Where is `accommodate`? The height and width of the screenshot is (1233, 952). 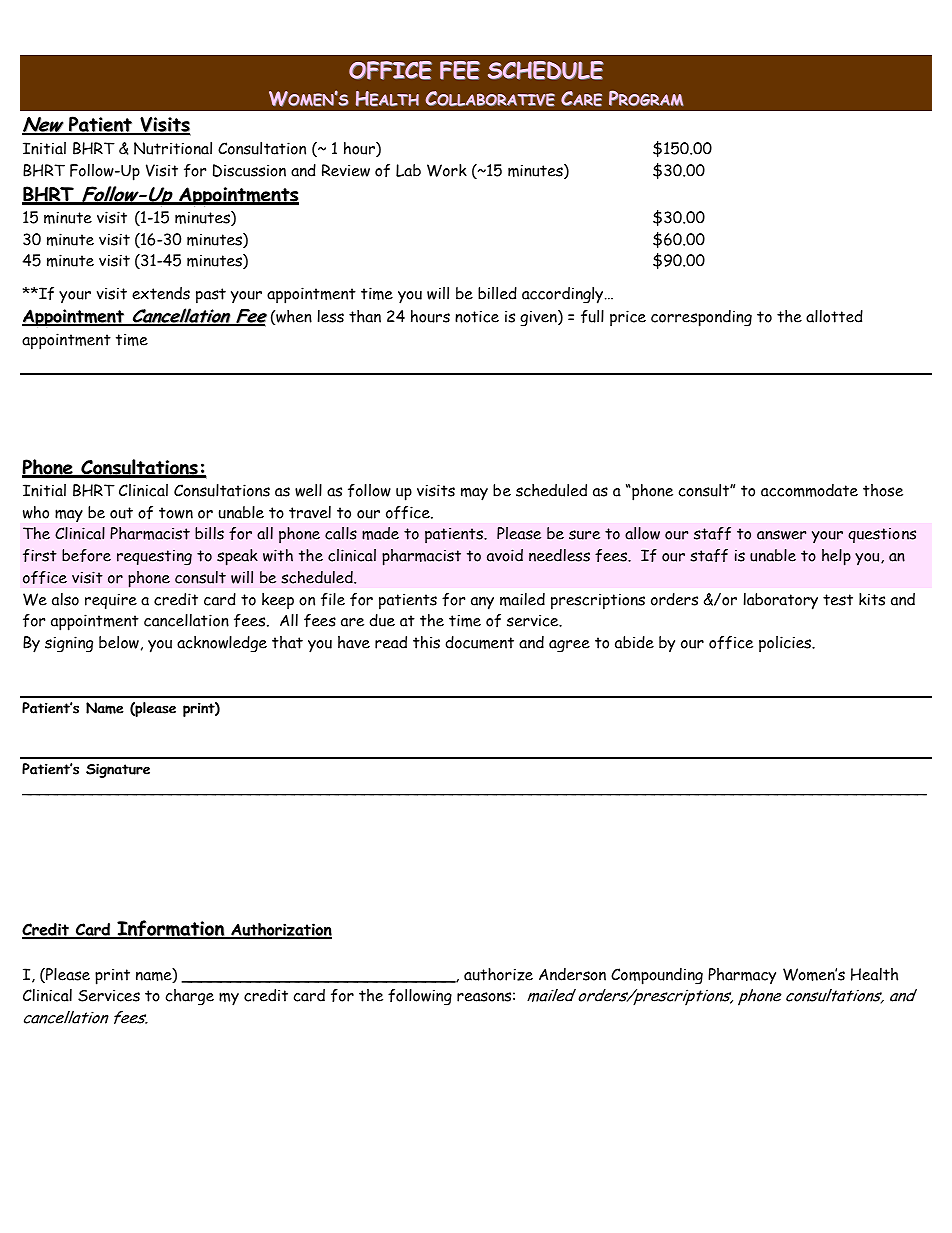 accommodate is located at coordinates (809, 490).
